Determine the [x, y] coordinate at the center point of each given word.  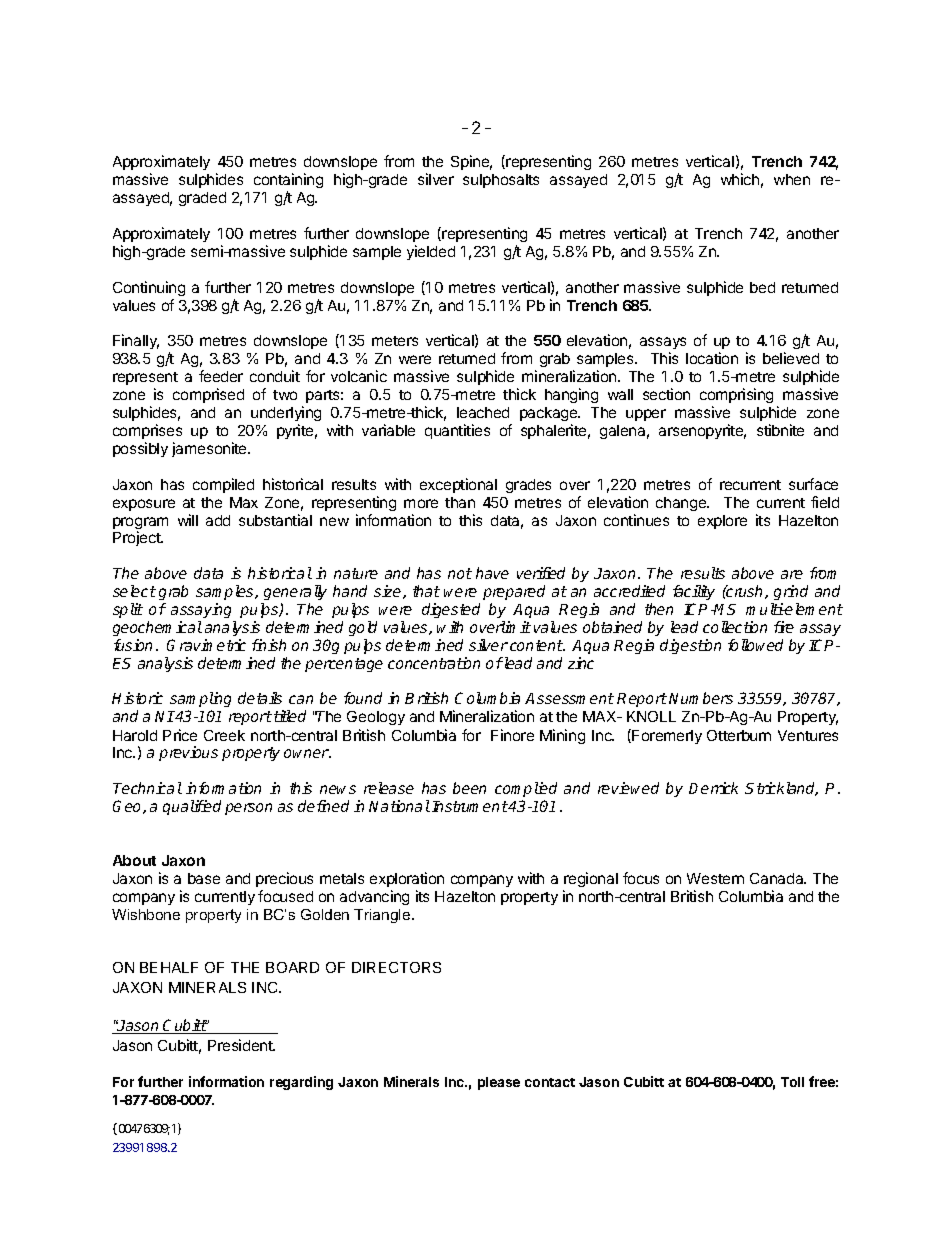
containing [288, 182]
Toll [792, 1082]
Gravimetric [206, 645]
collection [735, 627]
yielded [431, 252]
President [241, 1045]
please [499, 1083]
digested [451, 610]
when [792, 179]
